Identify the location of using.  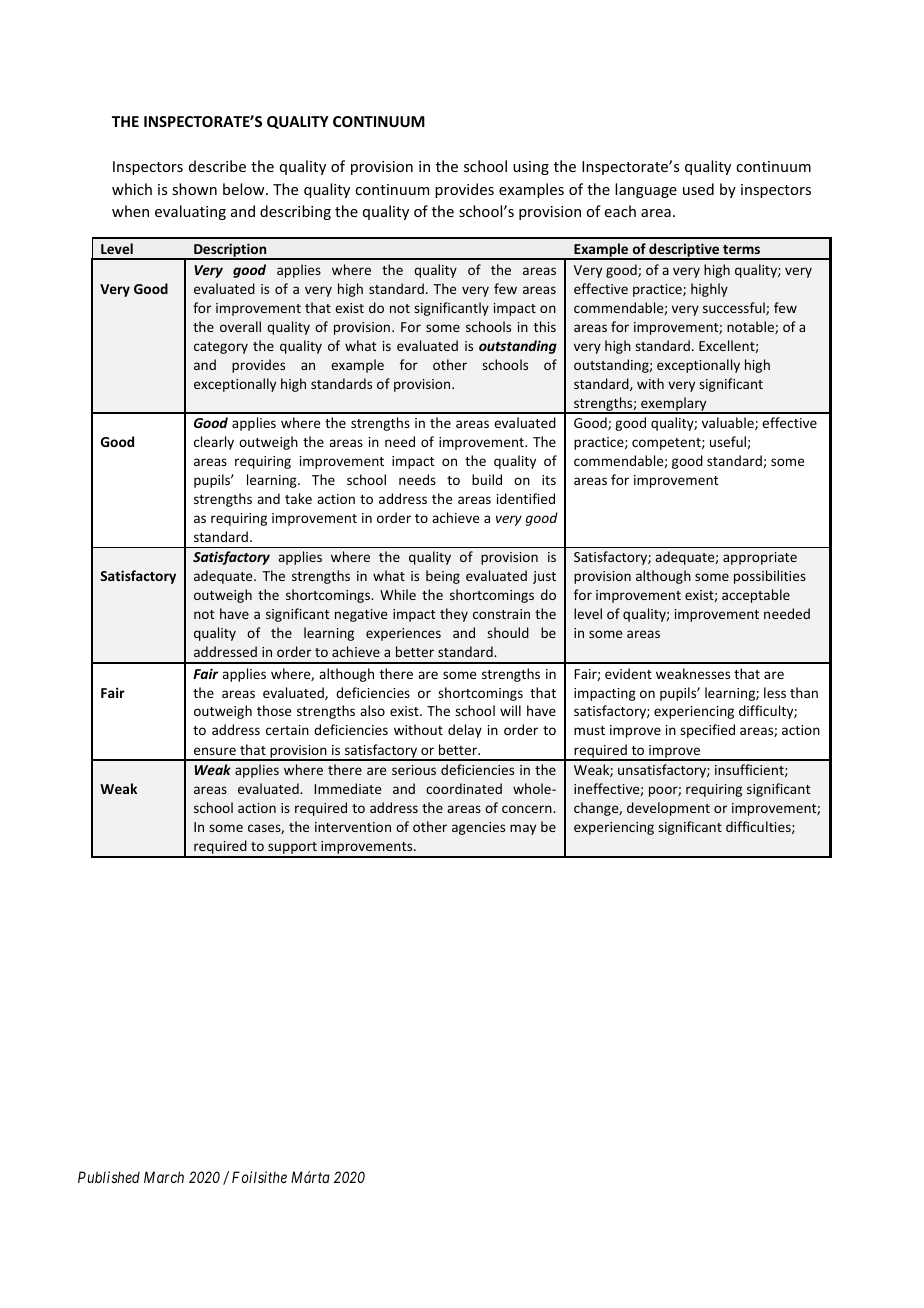
(531, 168).
